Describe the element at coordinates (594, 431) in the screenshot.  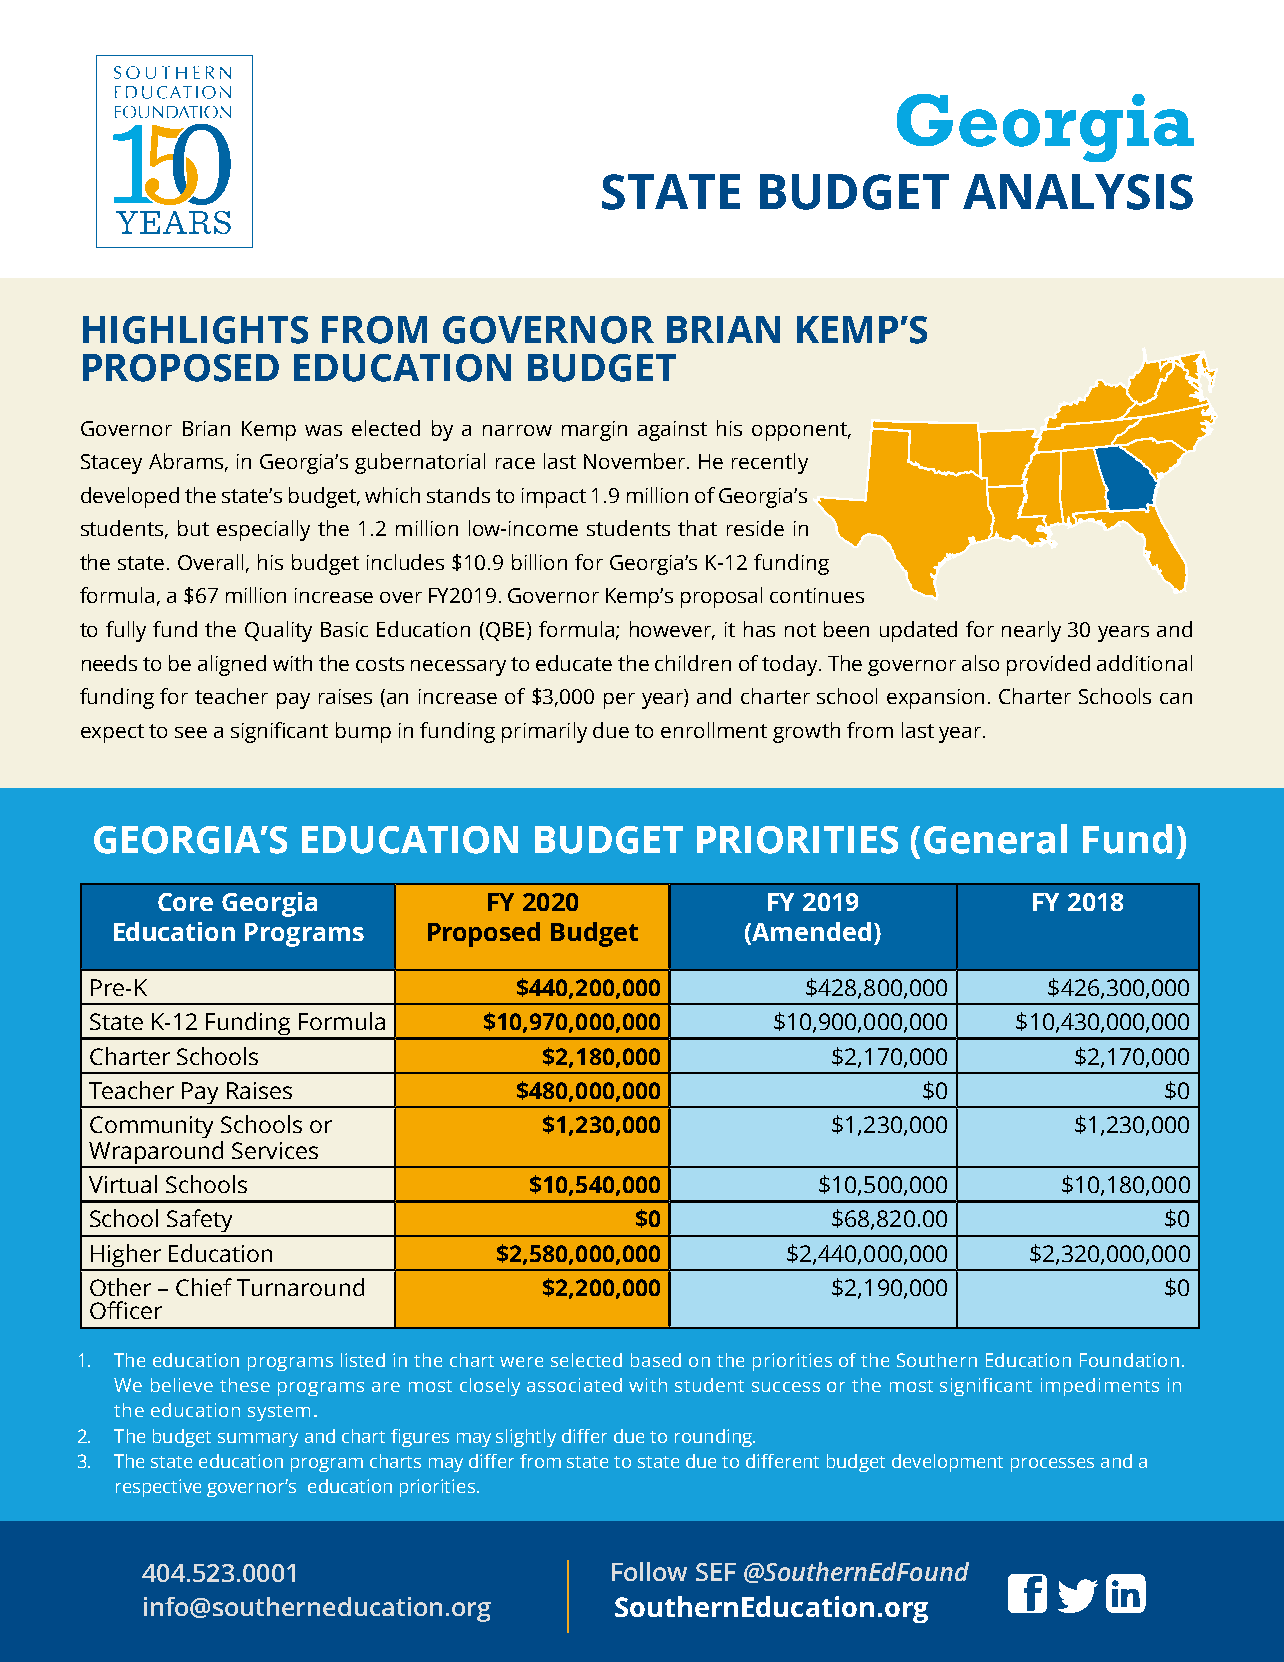
I see `margin` at that location.
